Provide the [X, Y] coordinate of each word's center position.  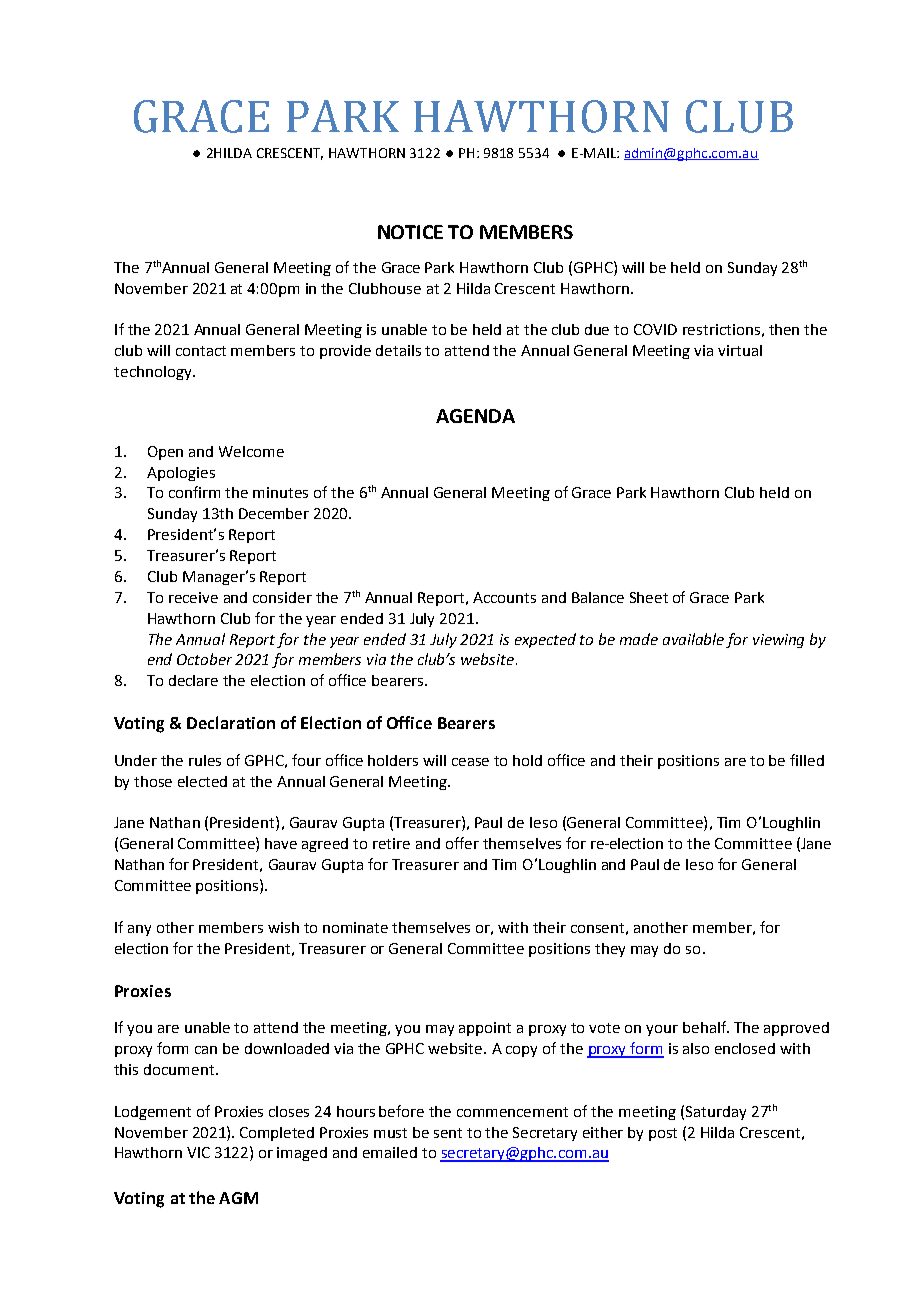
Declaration [231, 722]
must [390, 1133]
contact [201, 351]
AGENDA [475, 416]
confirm [194, 492]
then [784, 329]
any [139, 930]
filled [807, 760]
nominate [355, 927]
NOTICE [410, 232]
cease [470, 762]
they [610, 950]
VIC [198, 1152]
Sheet [649, 597]
